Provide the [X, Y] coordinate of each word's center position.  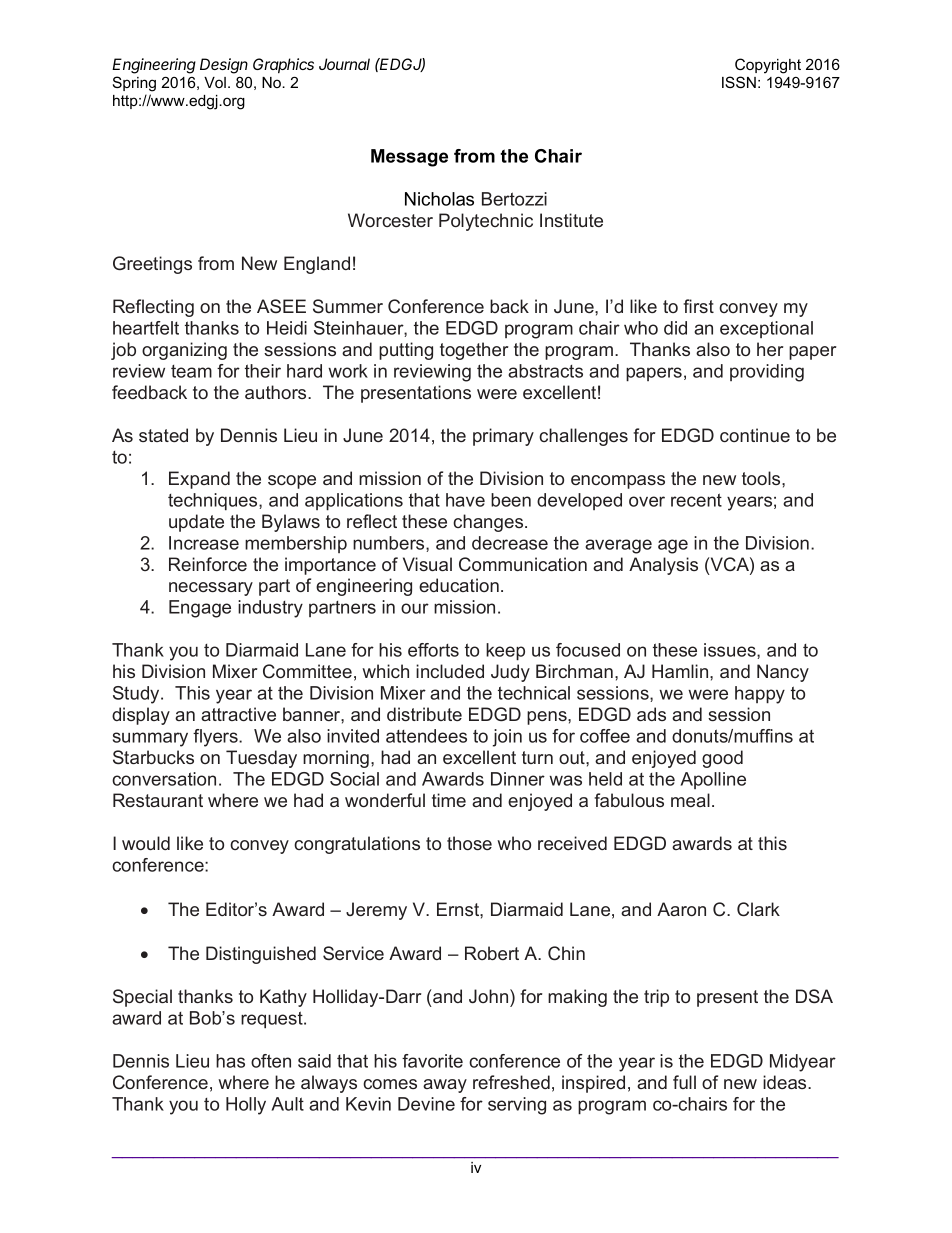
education [459, 585]
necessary [211, 589]
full [684, 1082]
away [445, 1086]
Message [409, 158]
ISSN [739, 82]
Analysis [663, 566]
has [230, 1061]
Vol [215, 82]
